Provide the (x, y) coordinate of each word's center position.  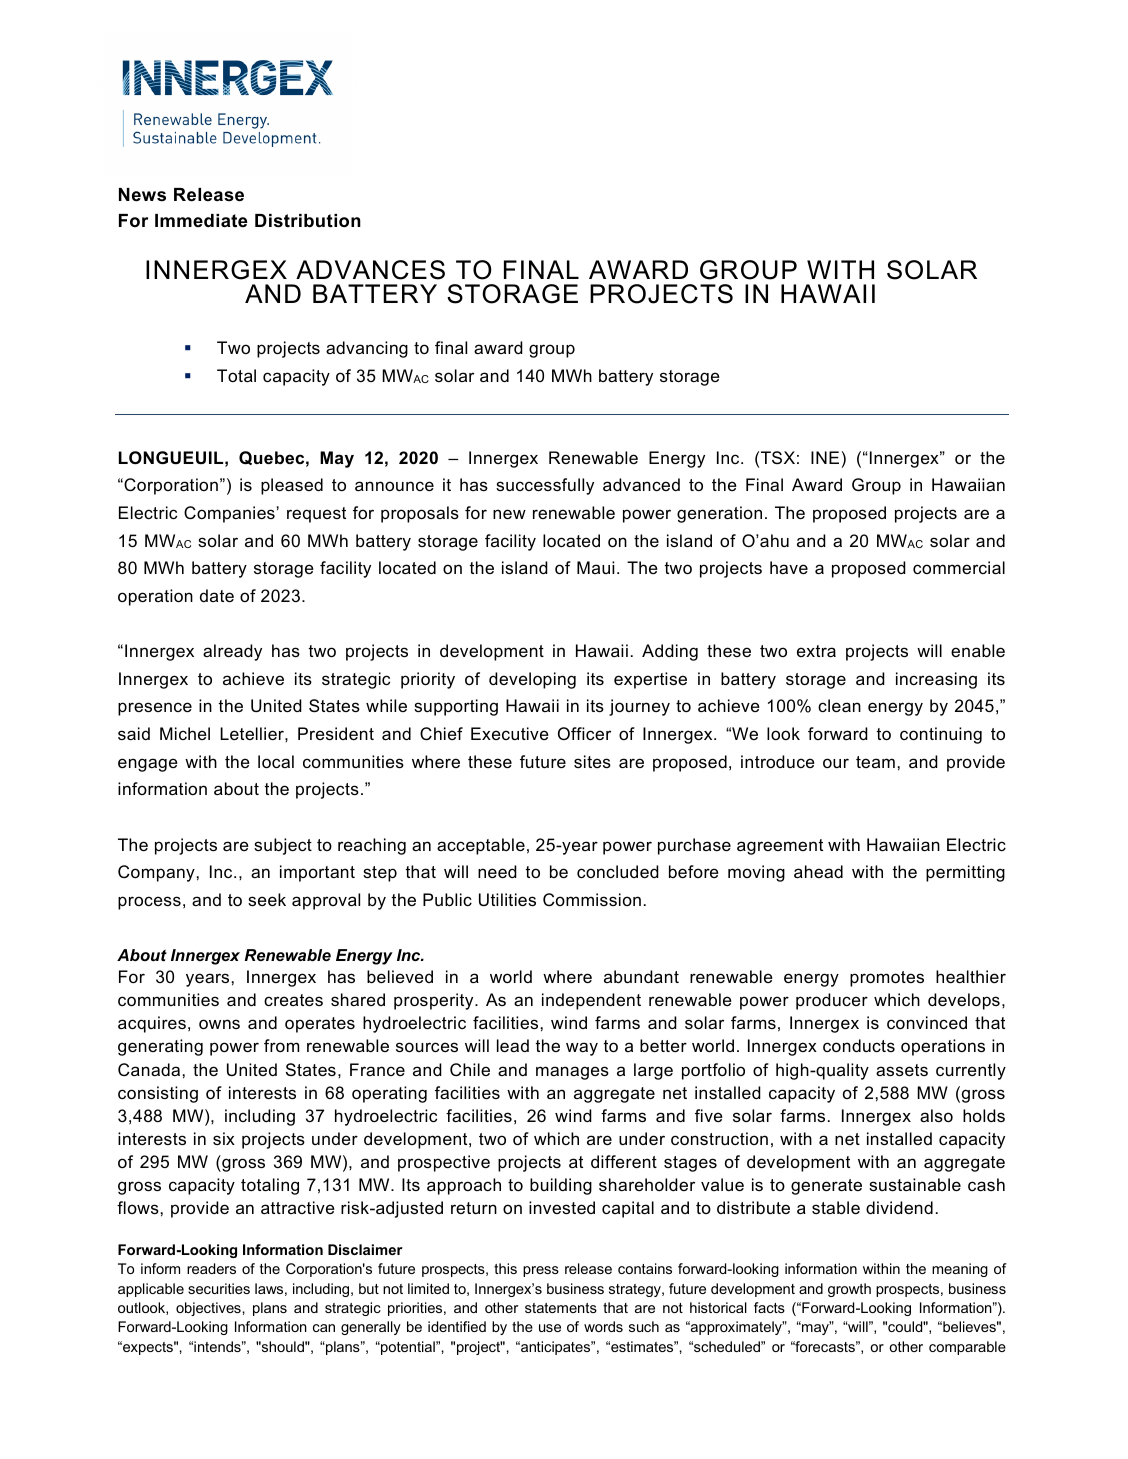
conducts (859, 1045)
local (276, 761)
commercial (959, 567)
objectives (208, 1309)
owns (219, 1024)
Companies (229, 514)
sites (592, 761)
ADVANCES (370, 270)
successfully (545, 486)
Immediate (201, 220)
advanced (641, 484)
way (582, 1049)
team (875, 762)
